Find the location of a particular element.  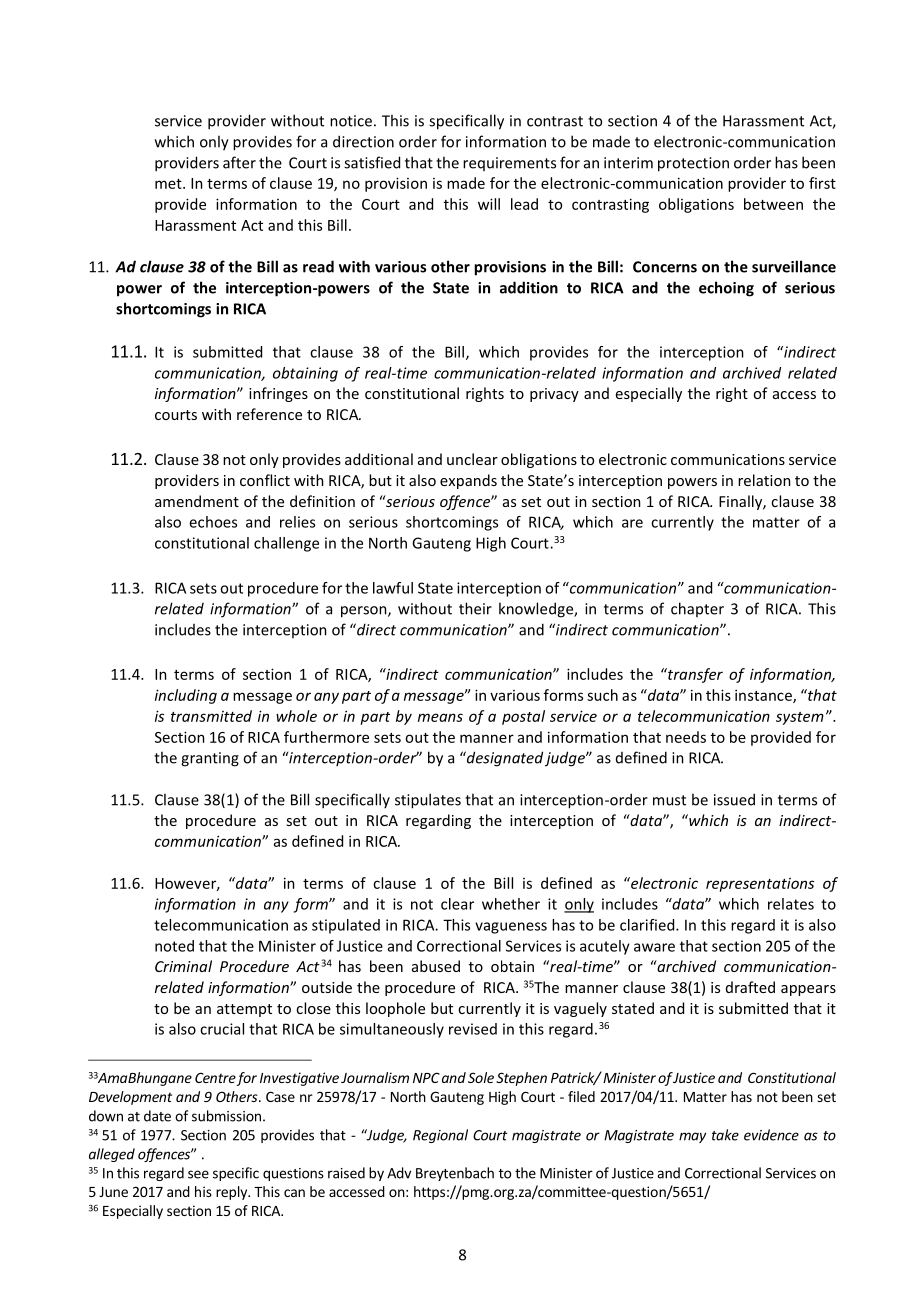

means is located at coordinates (440, 717).
